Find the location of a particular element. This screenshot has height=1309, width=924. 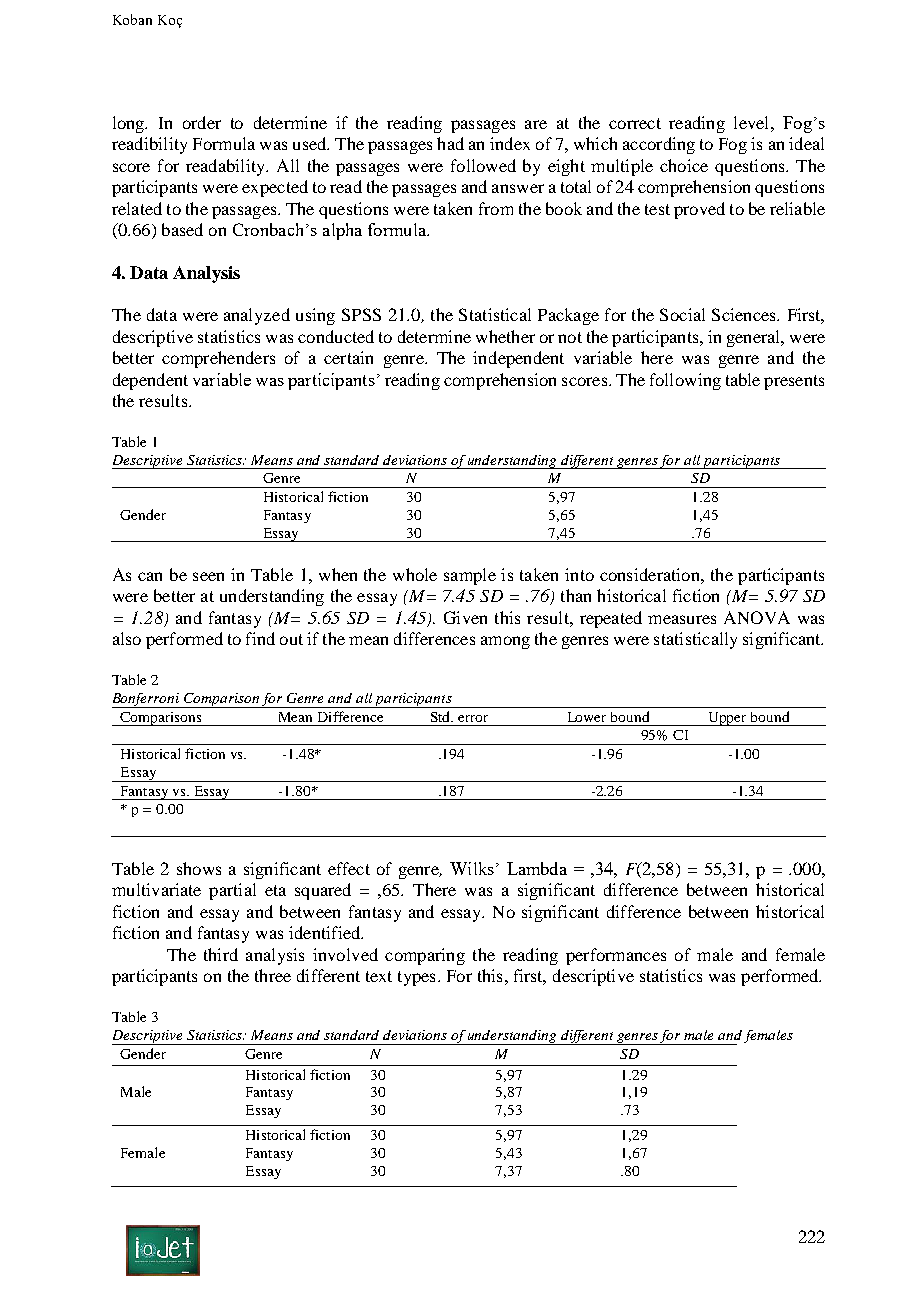

comparing is located at coordinates (425, 956).
